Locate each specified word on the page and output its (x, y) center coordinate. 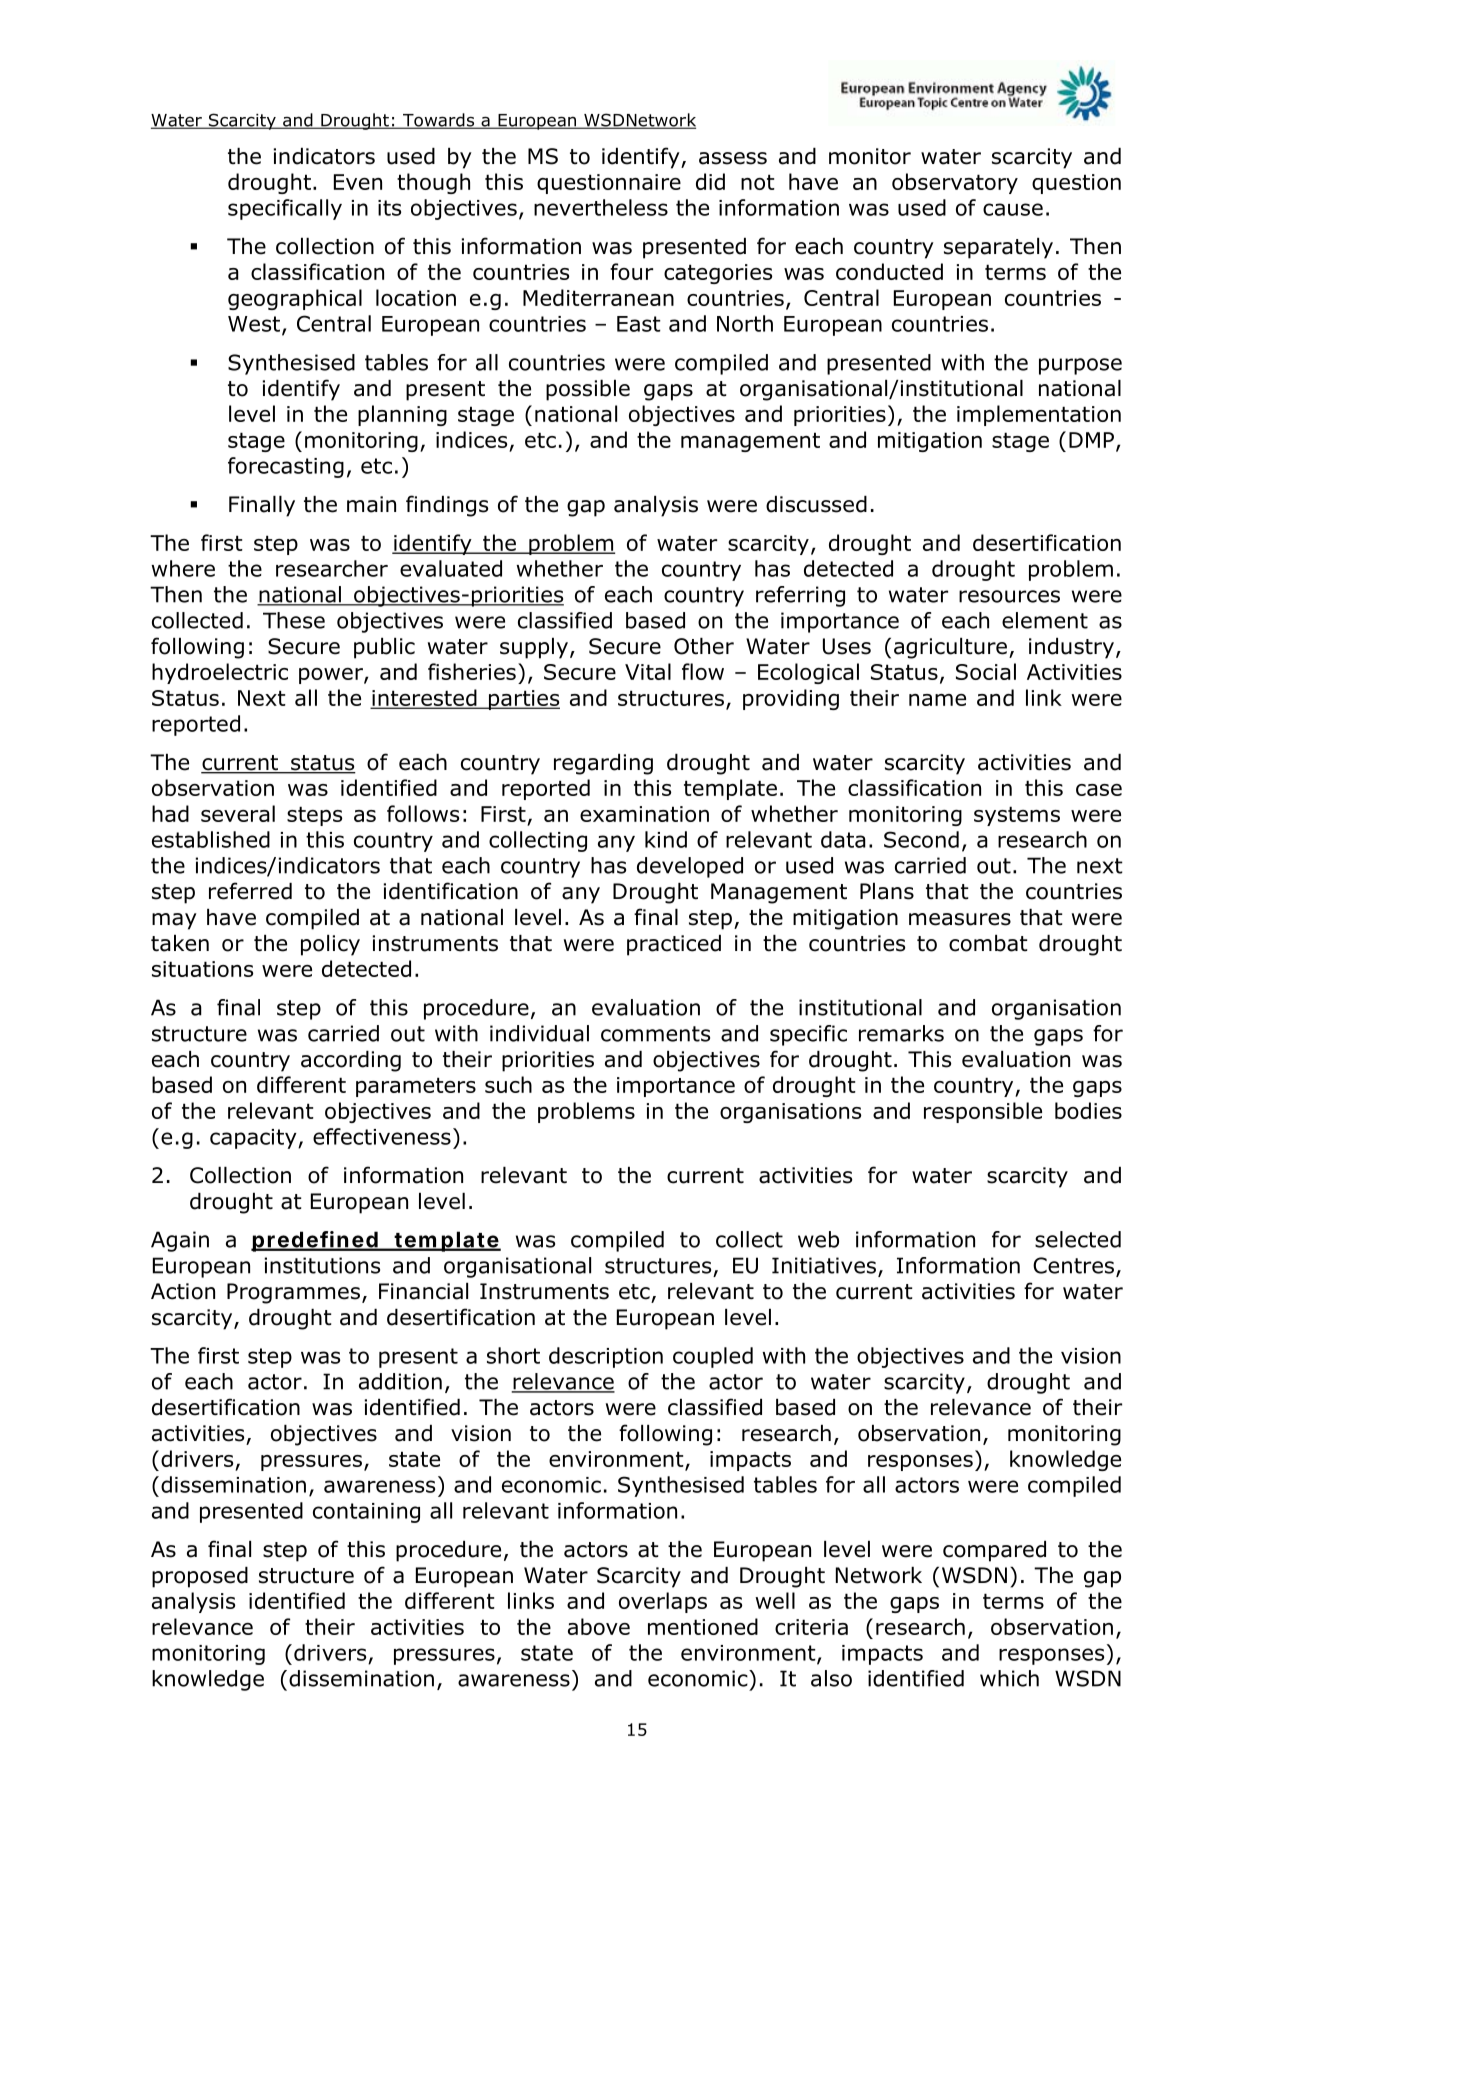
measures (960, 919)
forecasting (286, 467)
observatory (955, 183)
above (599, 1626)
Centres (1073, 1265)
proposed (200, 1577)
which (1009, 1678)
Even (358, 182)
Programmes (293, 1293)
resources (1009, 596)
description (606, 1357)
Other (704, 646)
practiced (674, 945)
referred (250, 891)
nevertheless (601, 207)
